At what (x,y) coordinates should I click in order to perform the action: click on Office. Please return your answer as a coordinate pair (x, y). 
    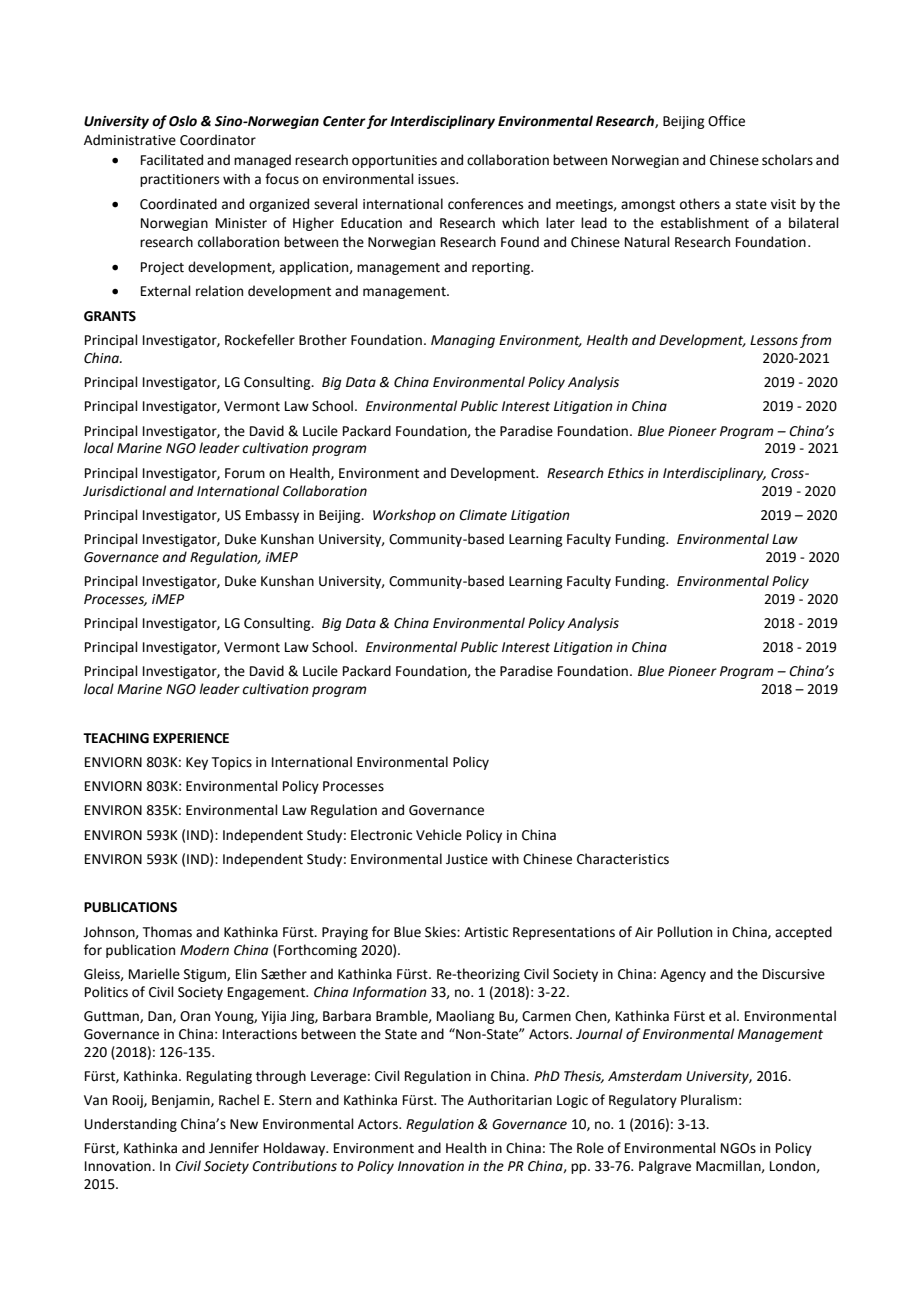
    Looking at the image, I should click on (726, 121).
